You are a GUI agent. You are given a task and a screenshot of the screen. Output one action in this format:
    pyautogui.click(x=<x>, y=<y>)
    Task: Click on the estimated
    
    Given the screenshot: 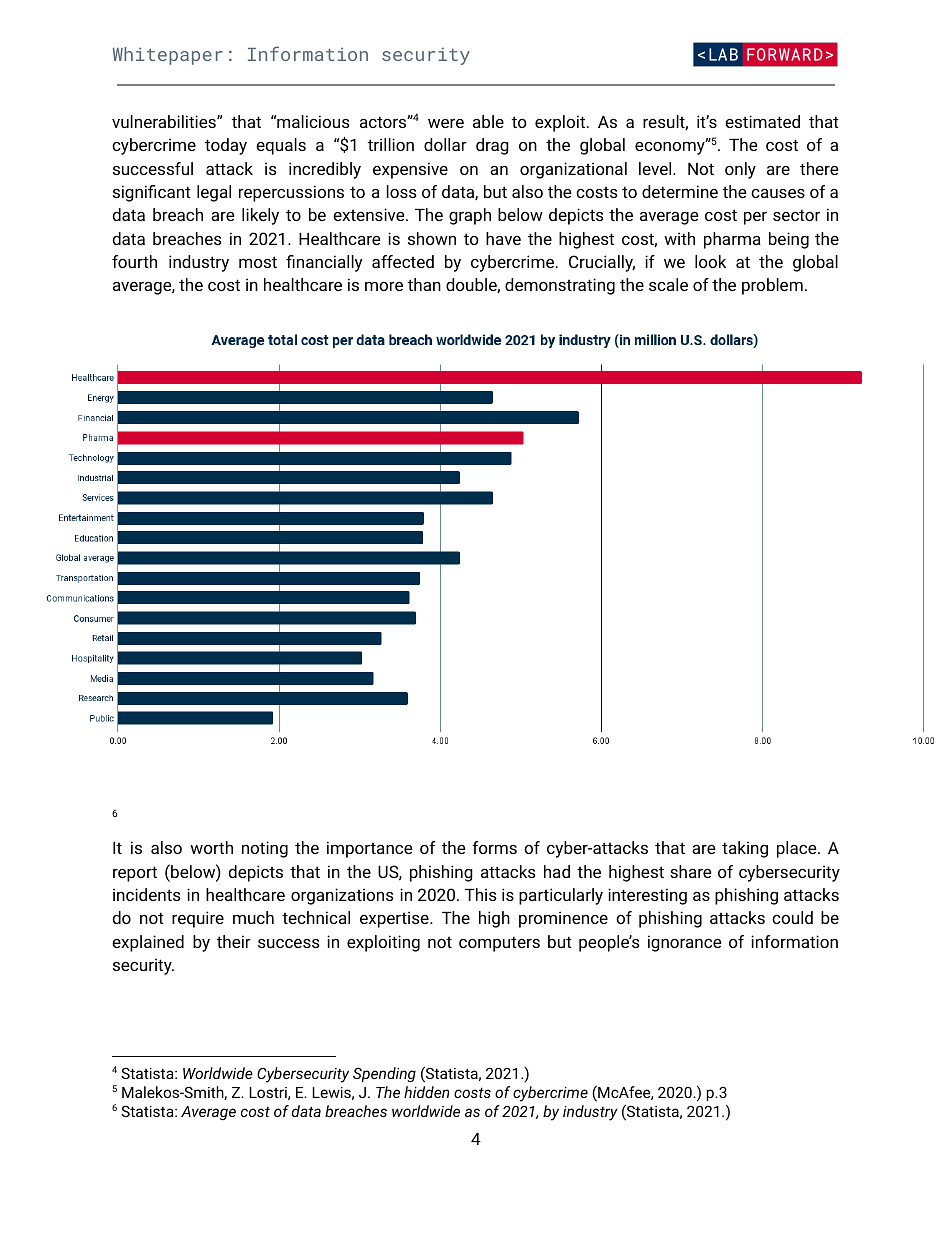 What is the action you would take?
    pyautogui.click(x=762, y=121)
